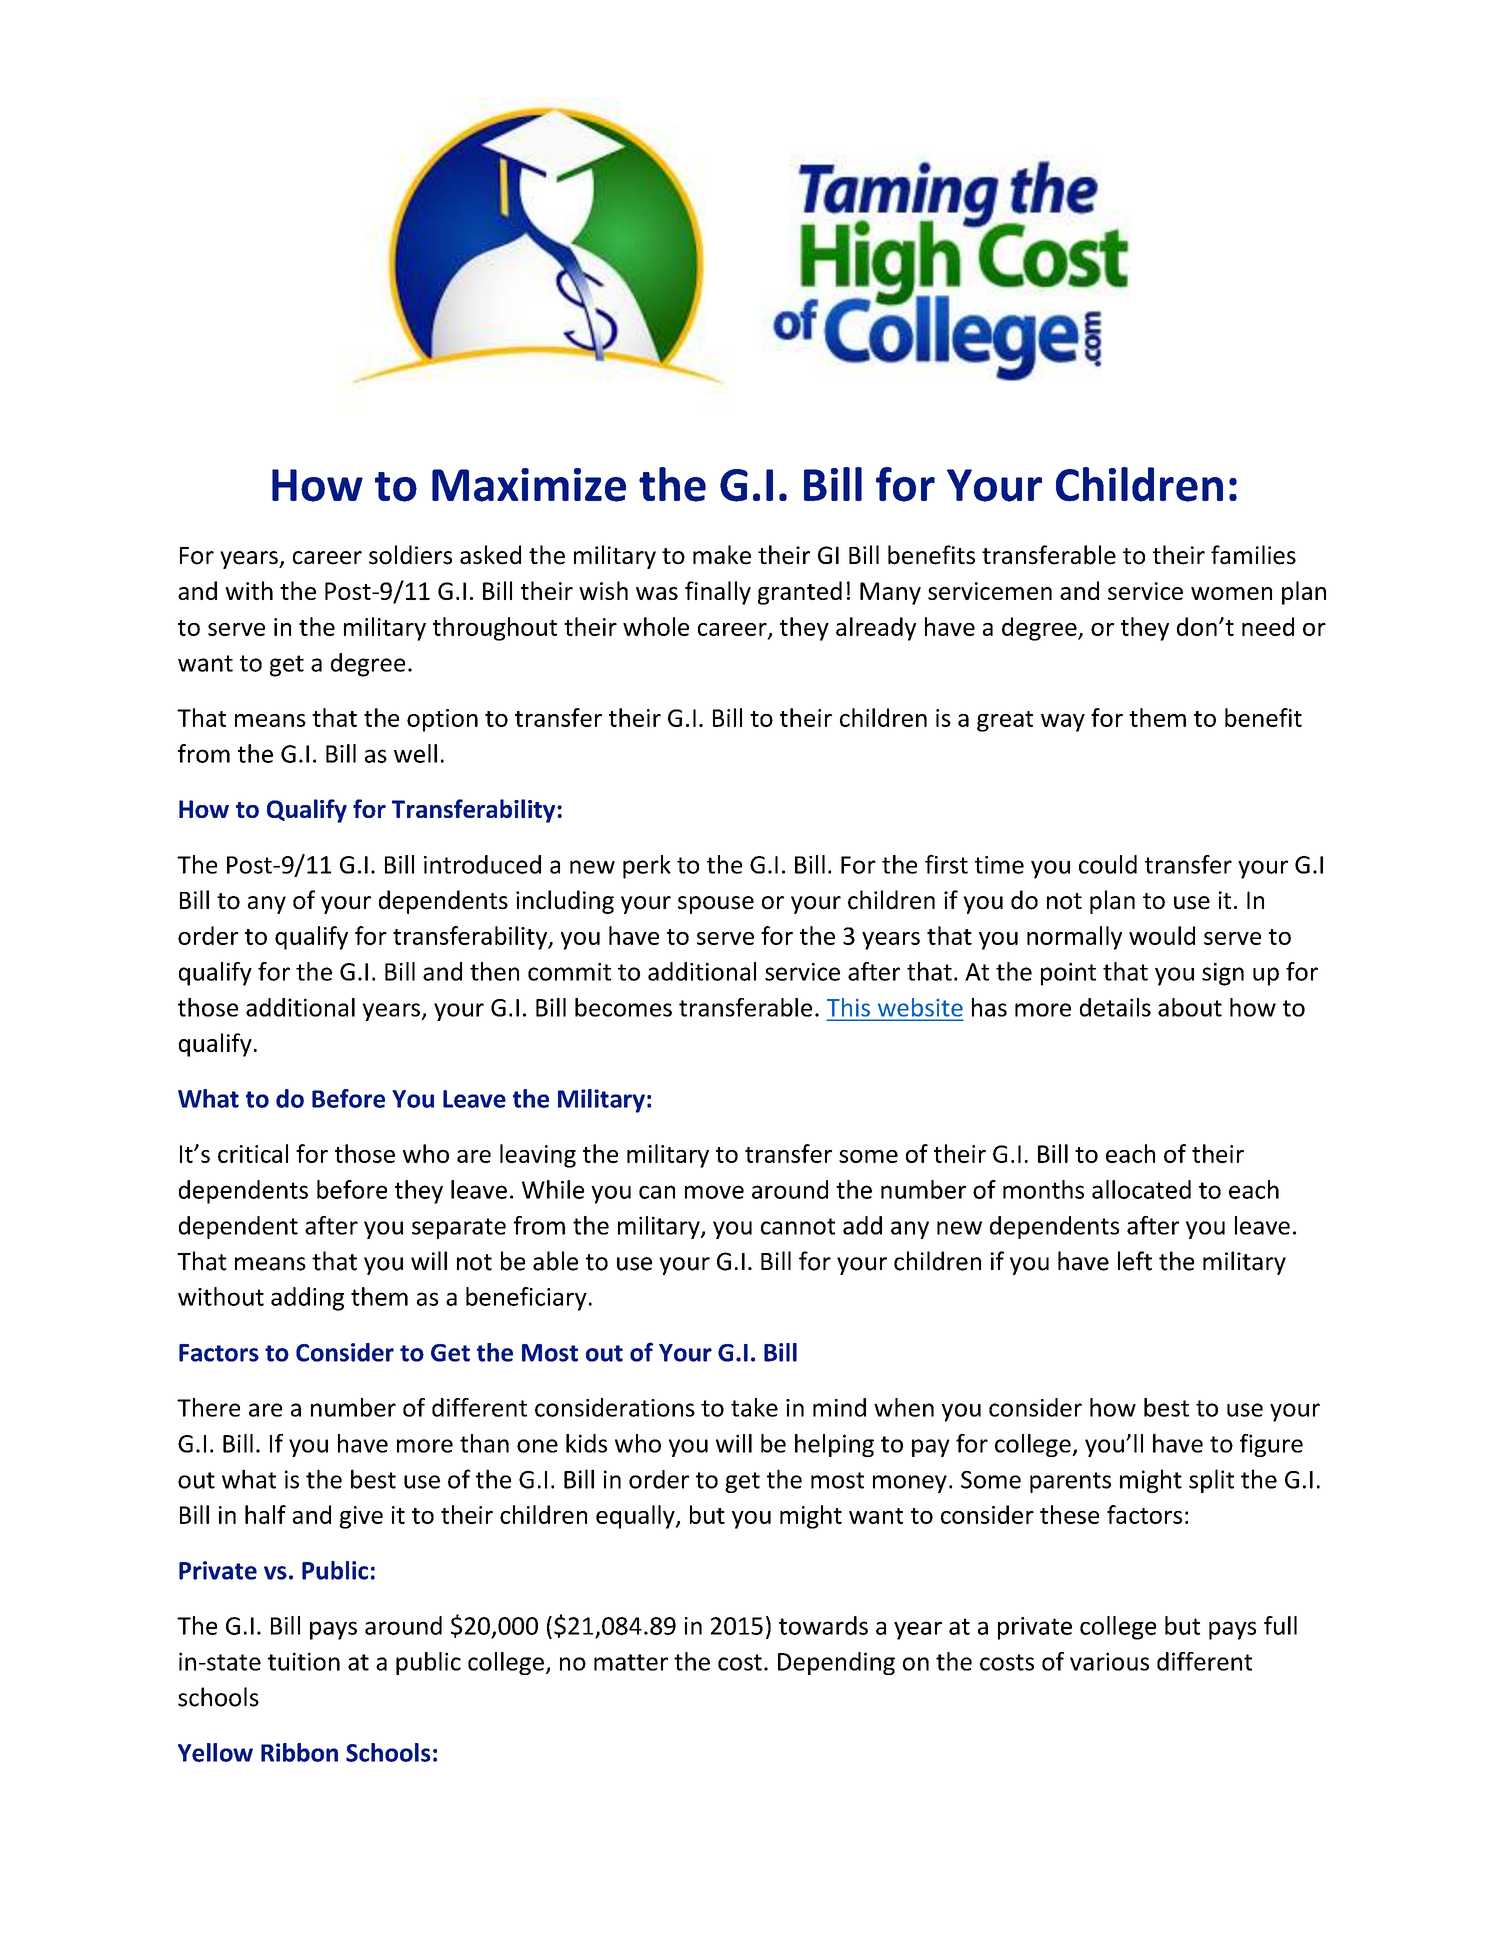  I want to click on move, so click(714, 1192).
